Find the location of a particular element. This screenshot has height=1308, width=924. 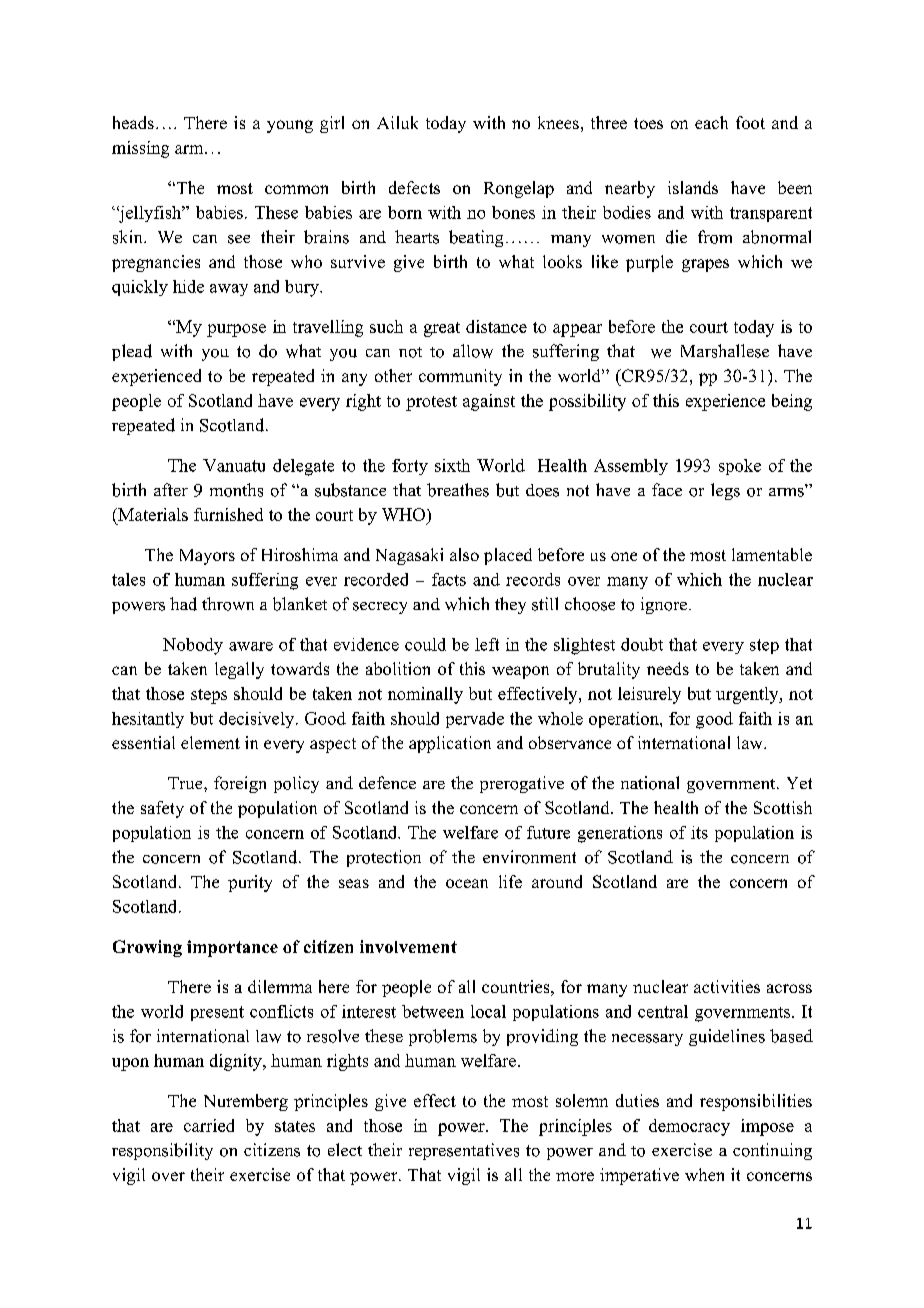

Nobody is located at coordinates (193, 646).
